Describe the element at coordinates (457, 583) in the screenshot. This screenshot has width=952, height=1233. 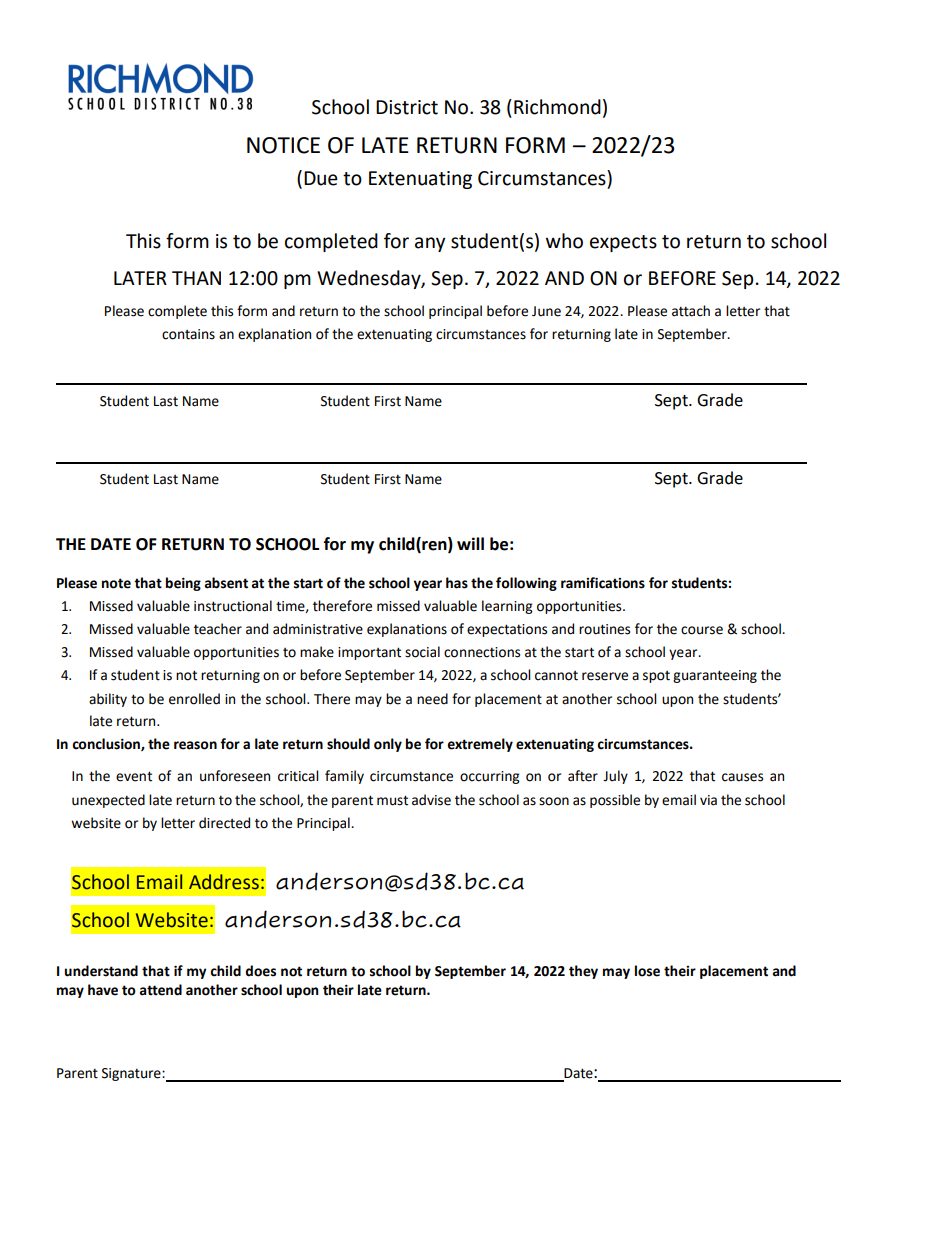
I see `has` at that location.
